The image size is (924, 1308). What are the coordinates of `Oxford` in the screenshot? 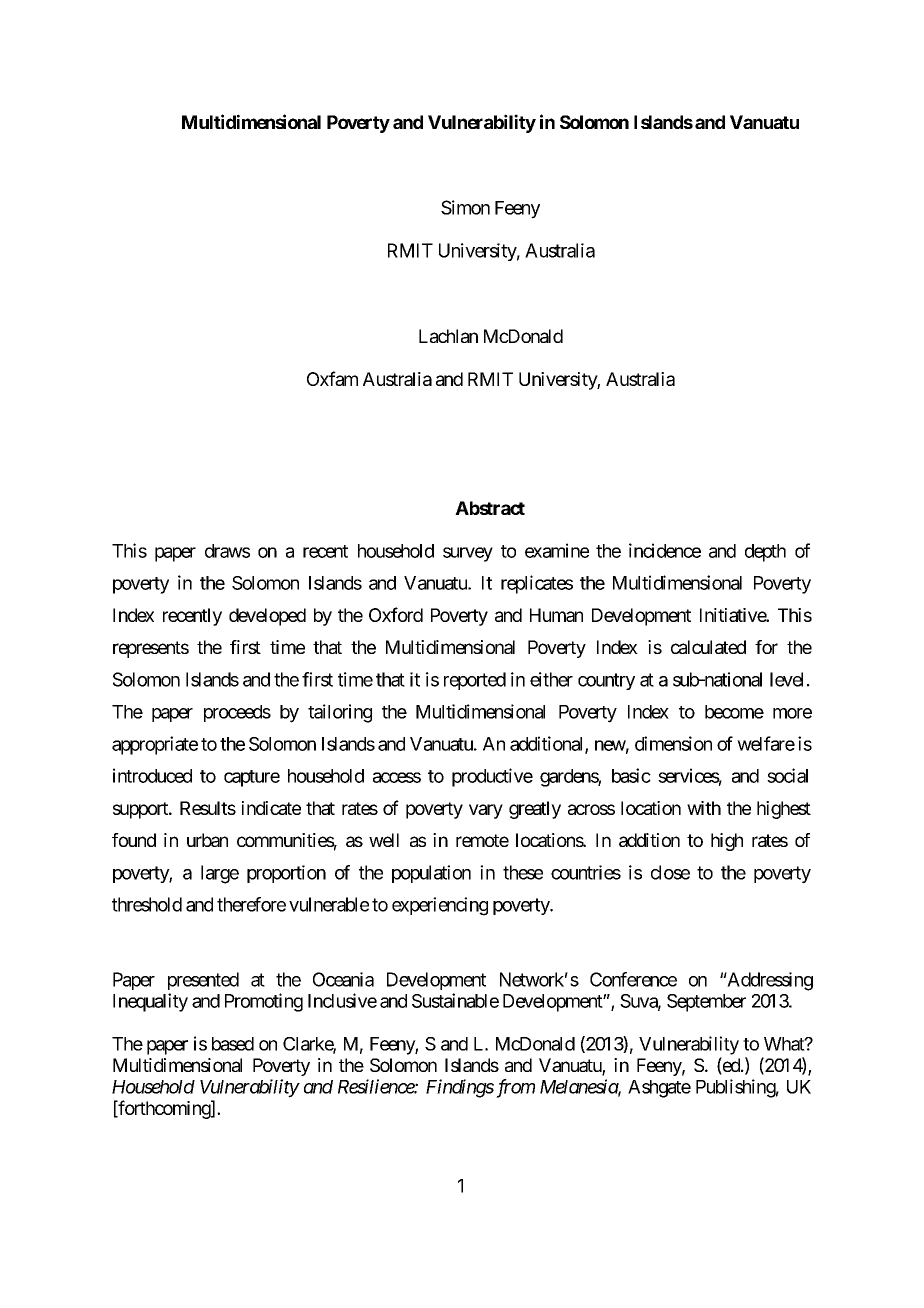 It's located at (396, 614).
